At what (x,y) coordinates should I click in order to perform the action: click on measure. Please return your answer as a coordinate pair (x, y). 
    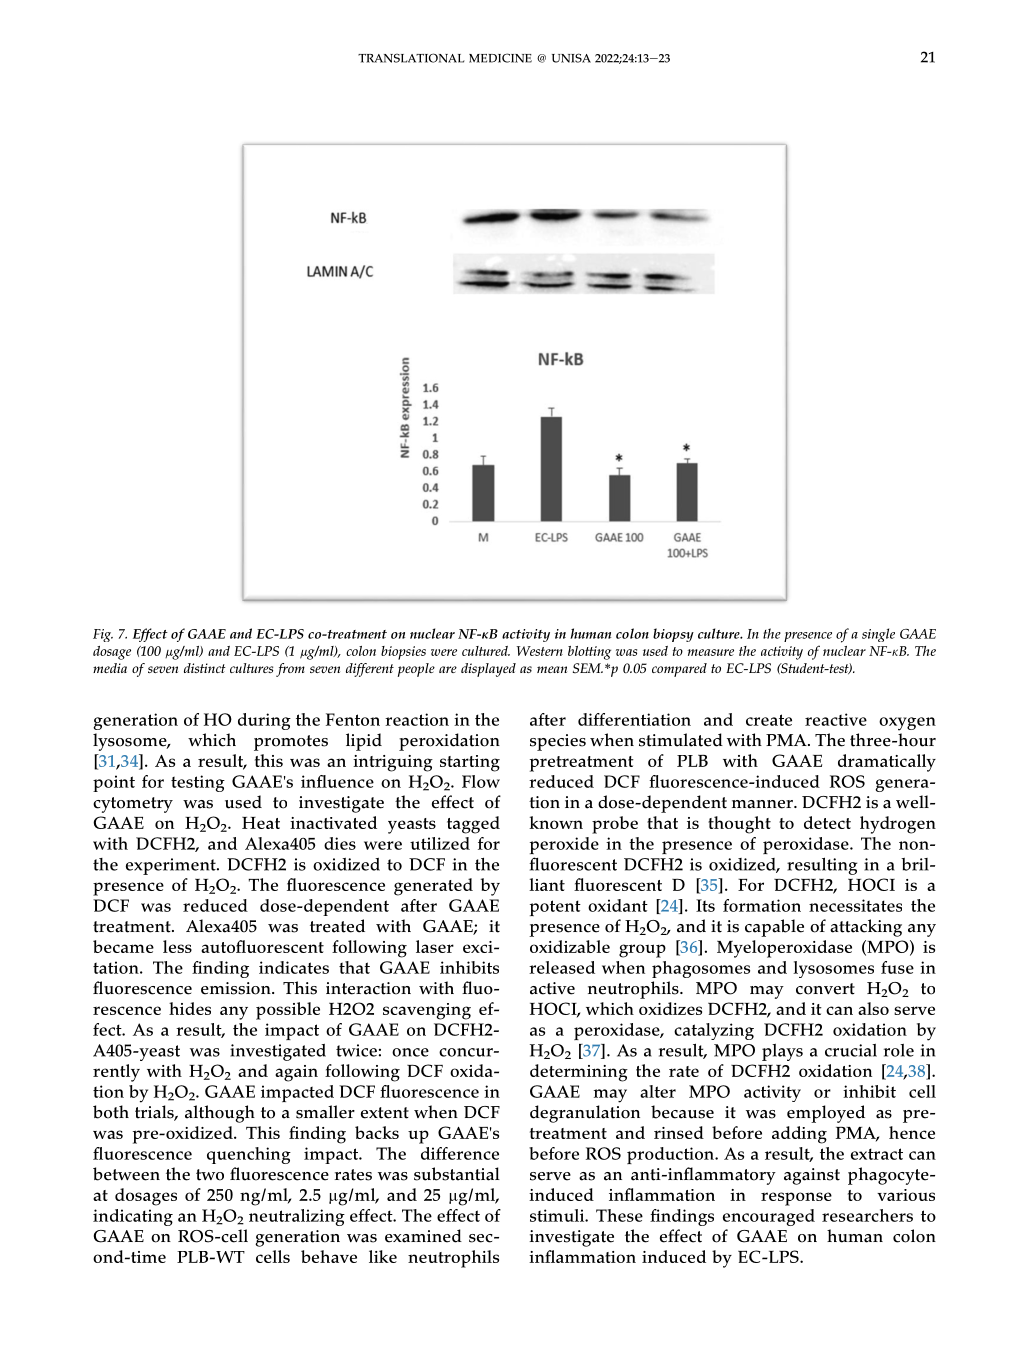
    Looking at the image, I should click on (711, 652).
